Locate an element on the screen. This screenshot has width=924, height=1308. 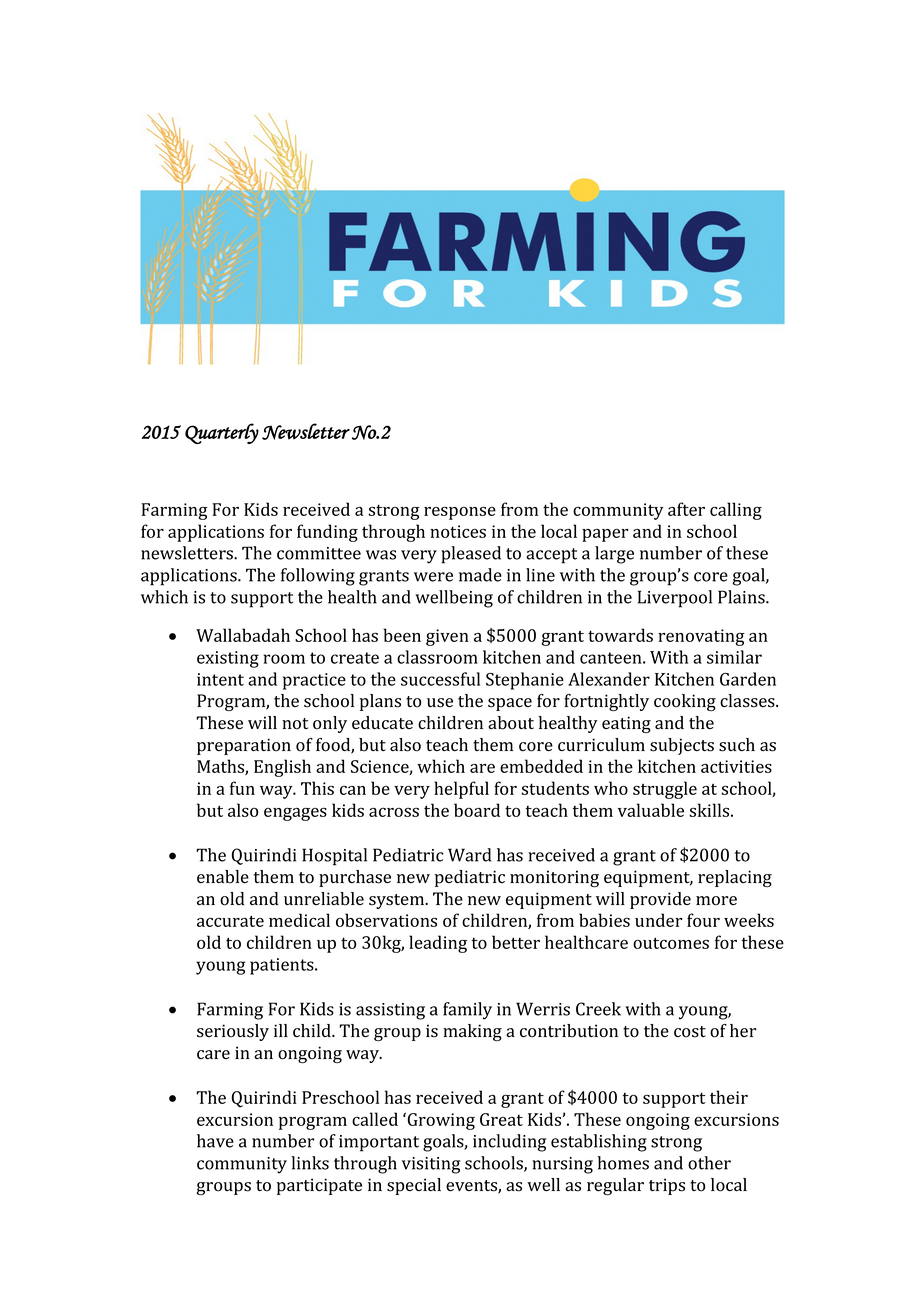
Quarterly is located at coordinates (222, 433).
